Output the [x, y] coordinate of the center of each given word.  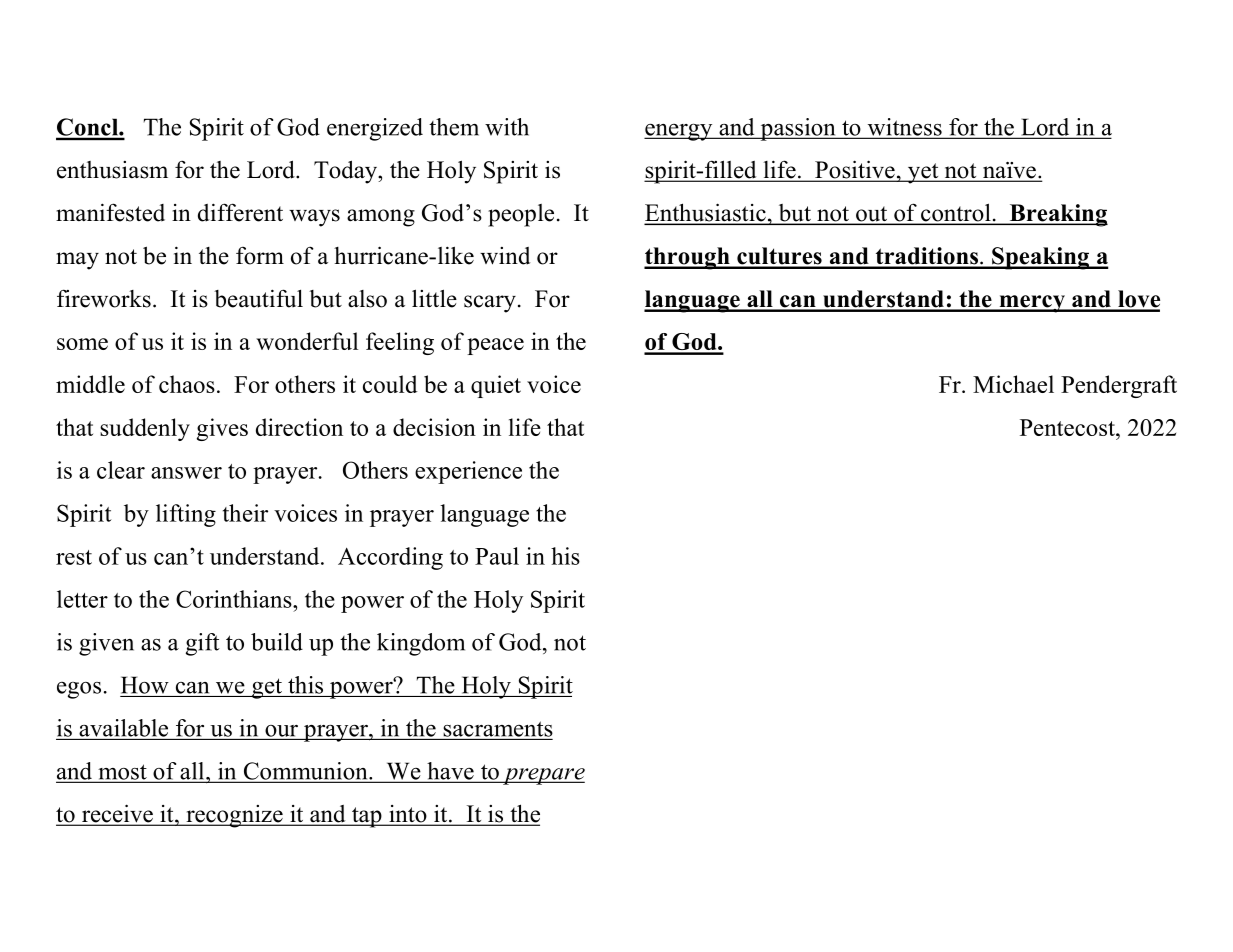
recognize [234, 816]
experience [468, 472]
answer [186, 473]
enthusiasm [112, 170]
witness [904, 128]
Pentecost [1068, 427]
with [507, 127]
